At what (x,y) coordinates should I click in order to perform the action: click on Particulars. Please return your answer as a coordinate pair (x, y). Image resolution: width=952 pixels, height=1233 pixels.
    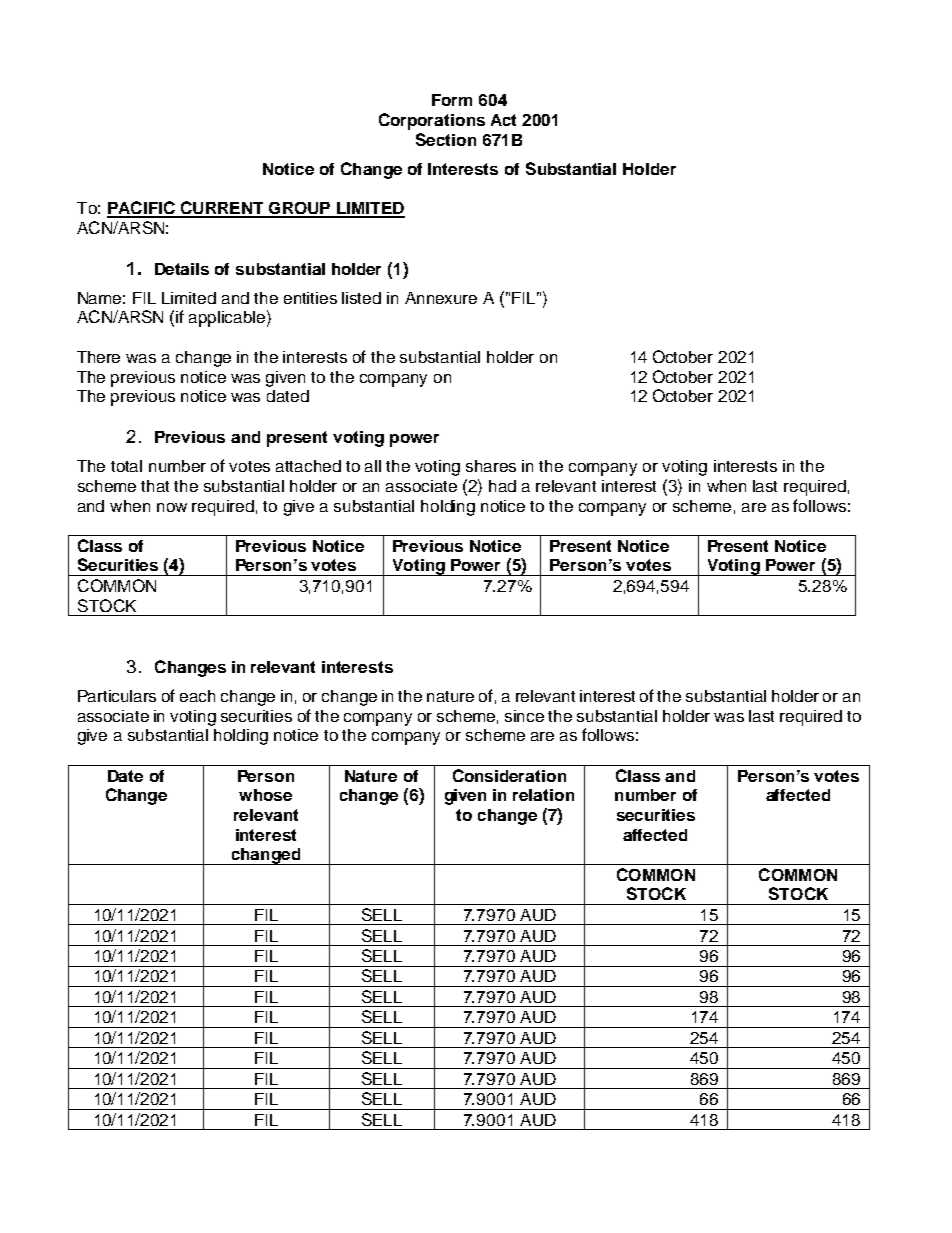
    Looking at the image, I should click on (117, 696).
